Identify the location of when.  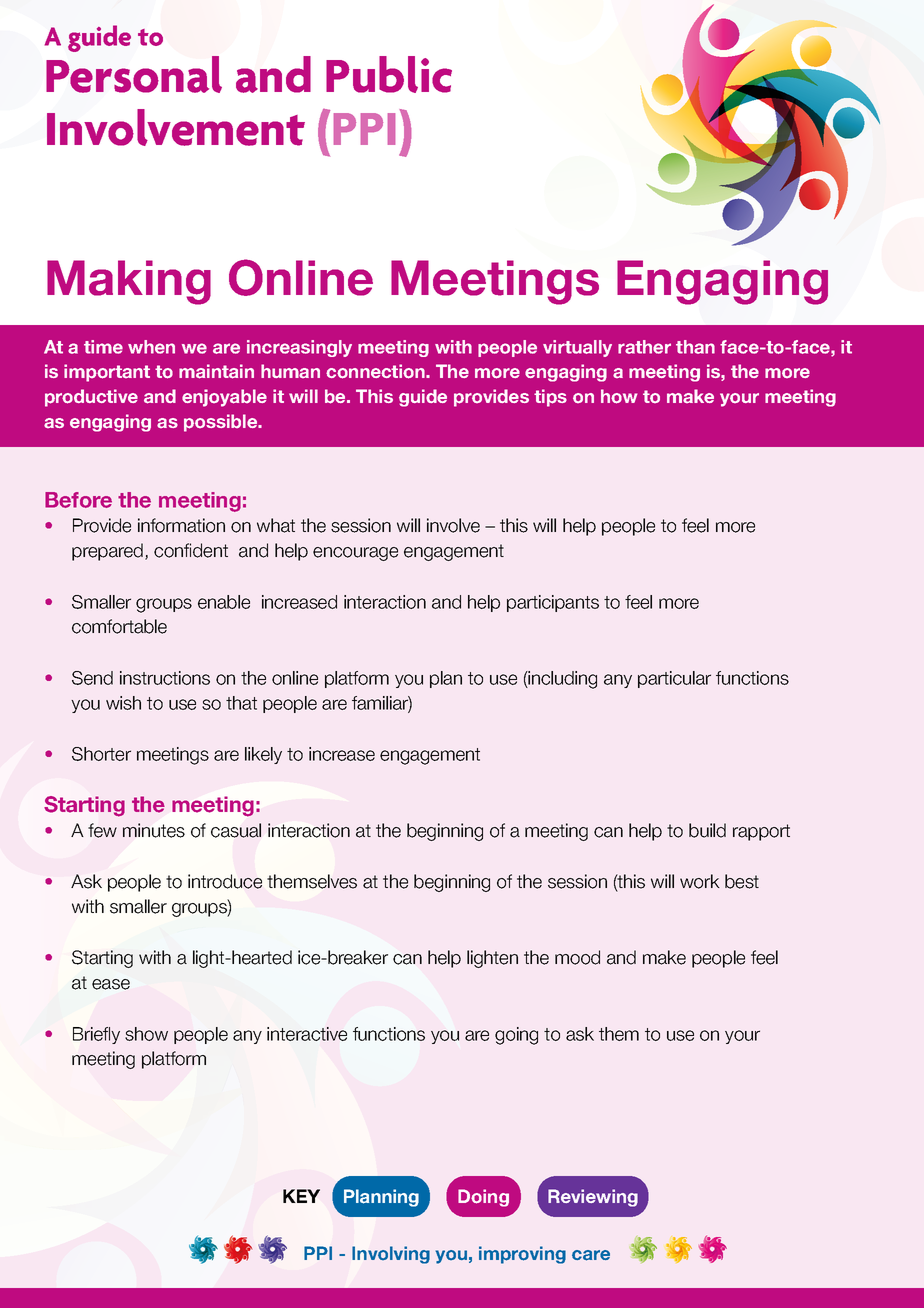
(151, 347).
